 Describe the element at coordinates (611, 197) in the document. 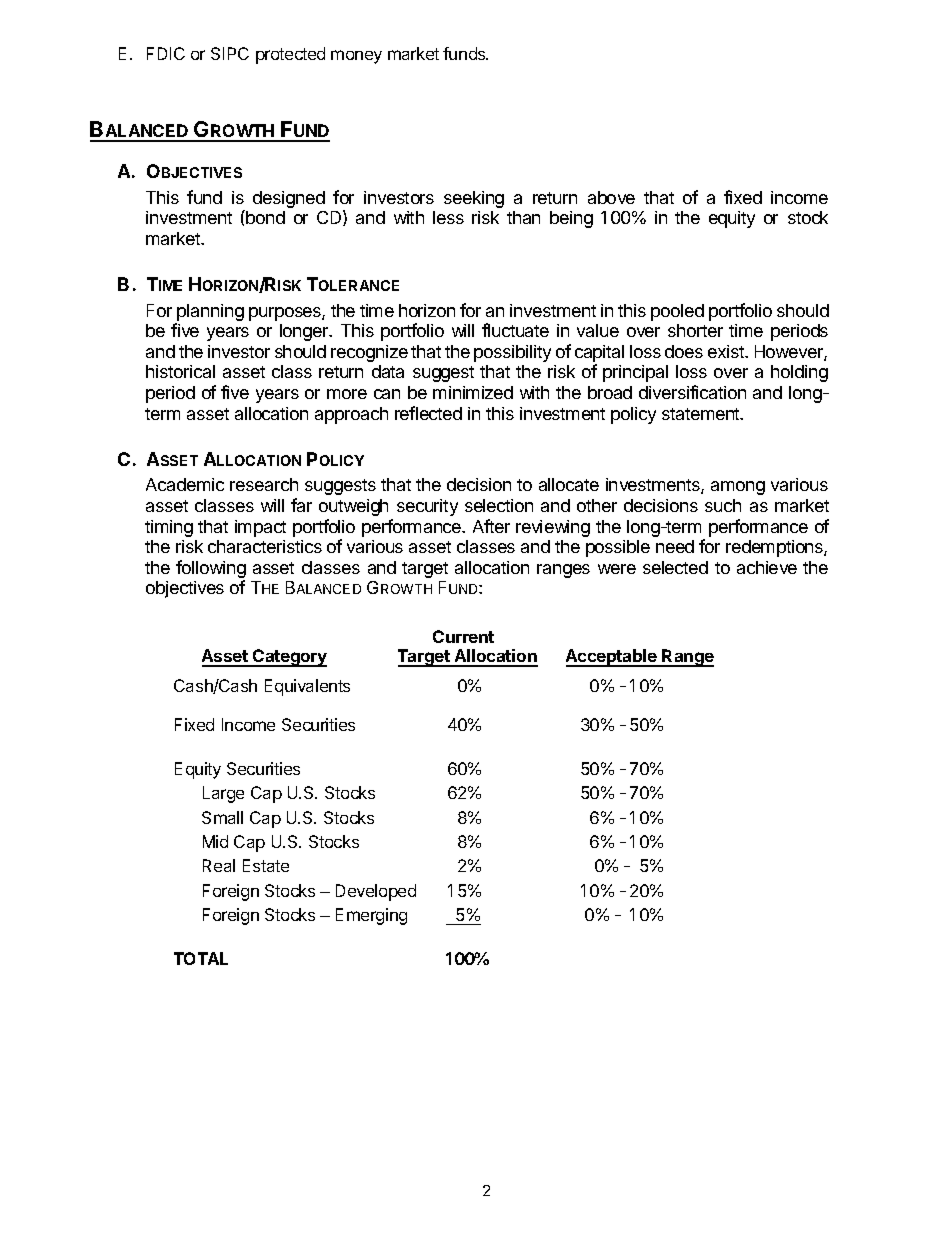

I see `above` at that location.
